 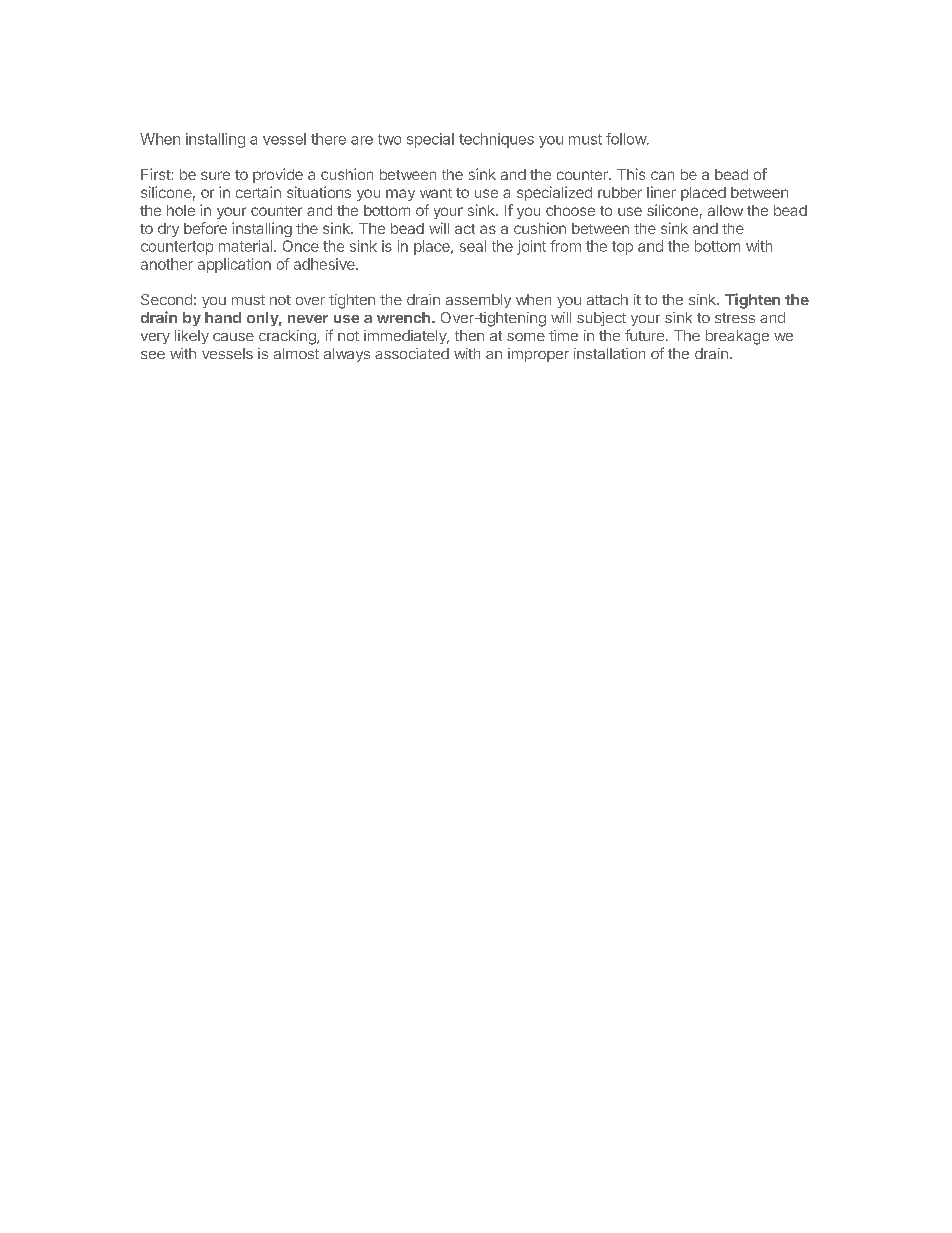 What do you see at coordinates (233, 337) in the screenshot?
I see `cause` at bounding box center [233, 337].
